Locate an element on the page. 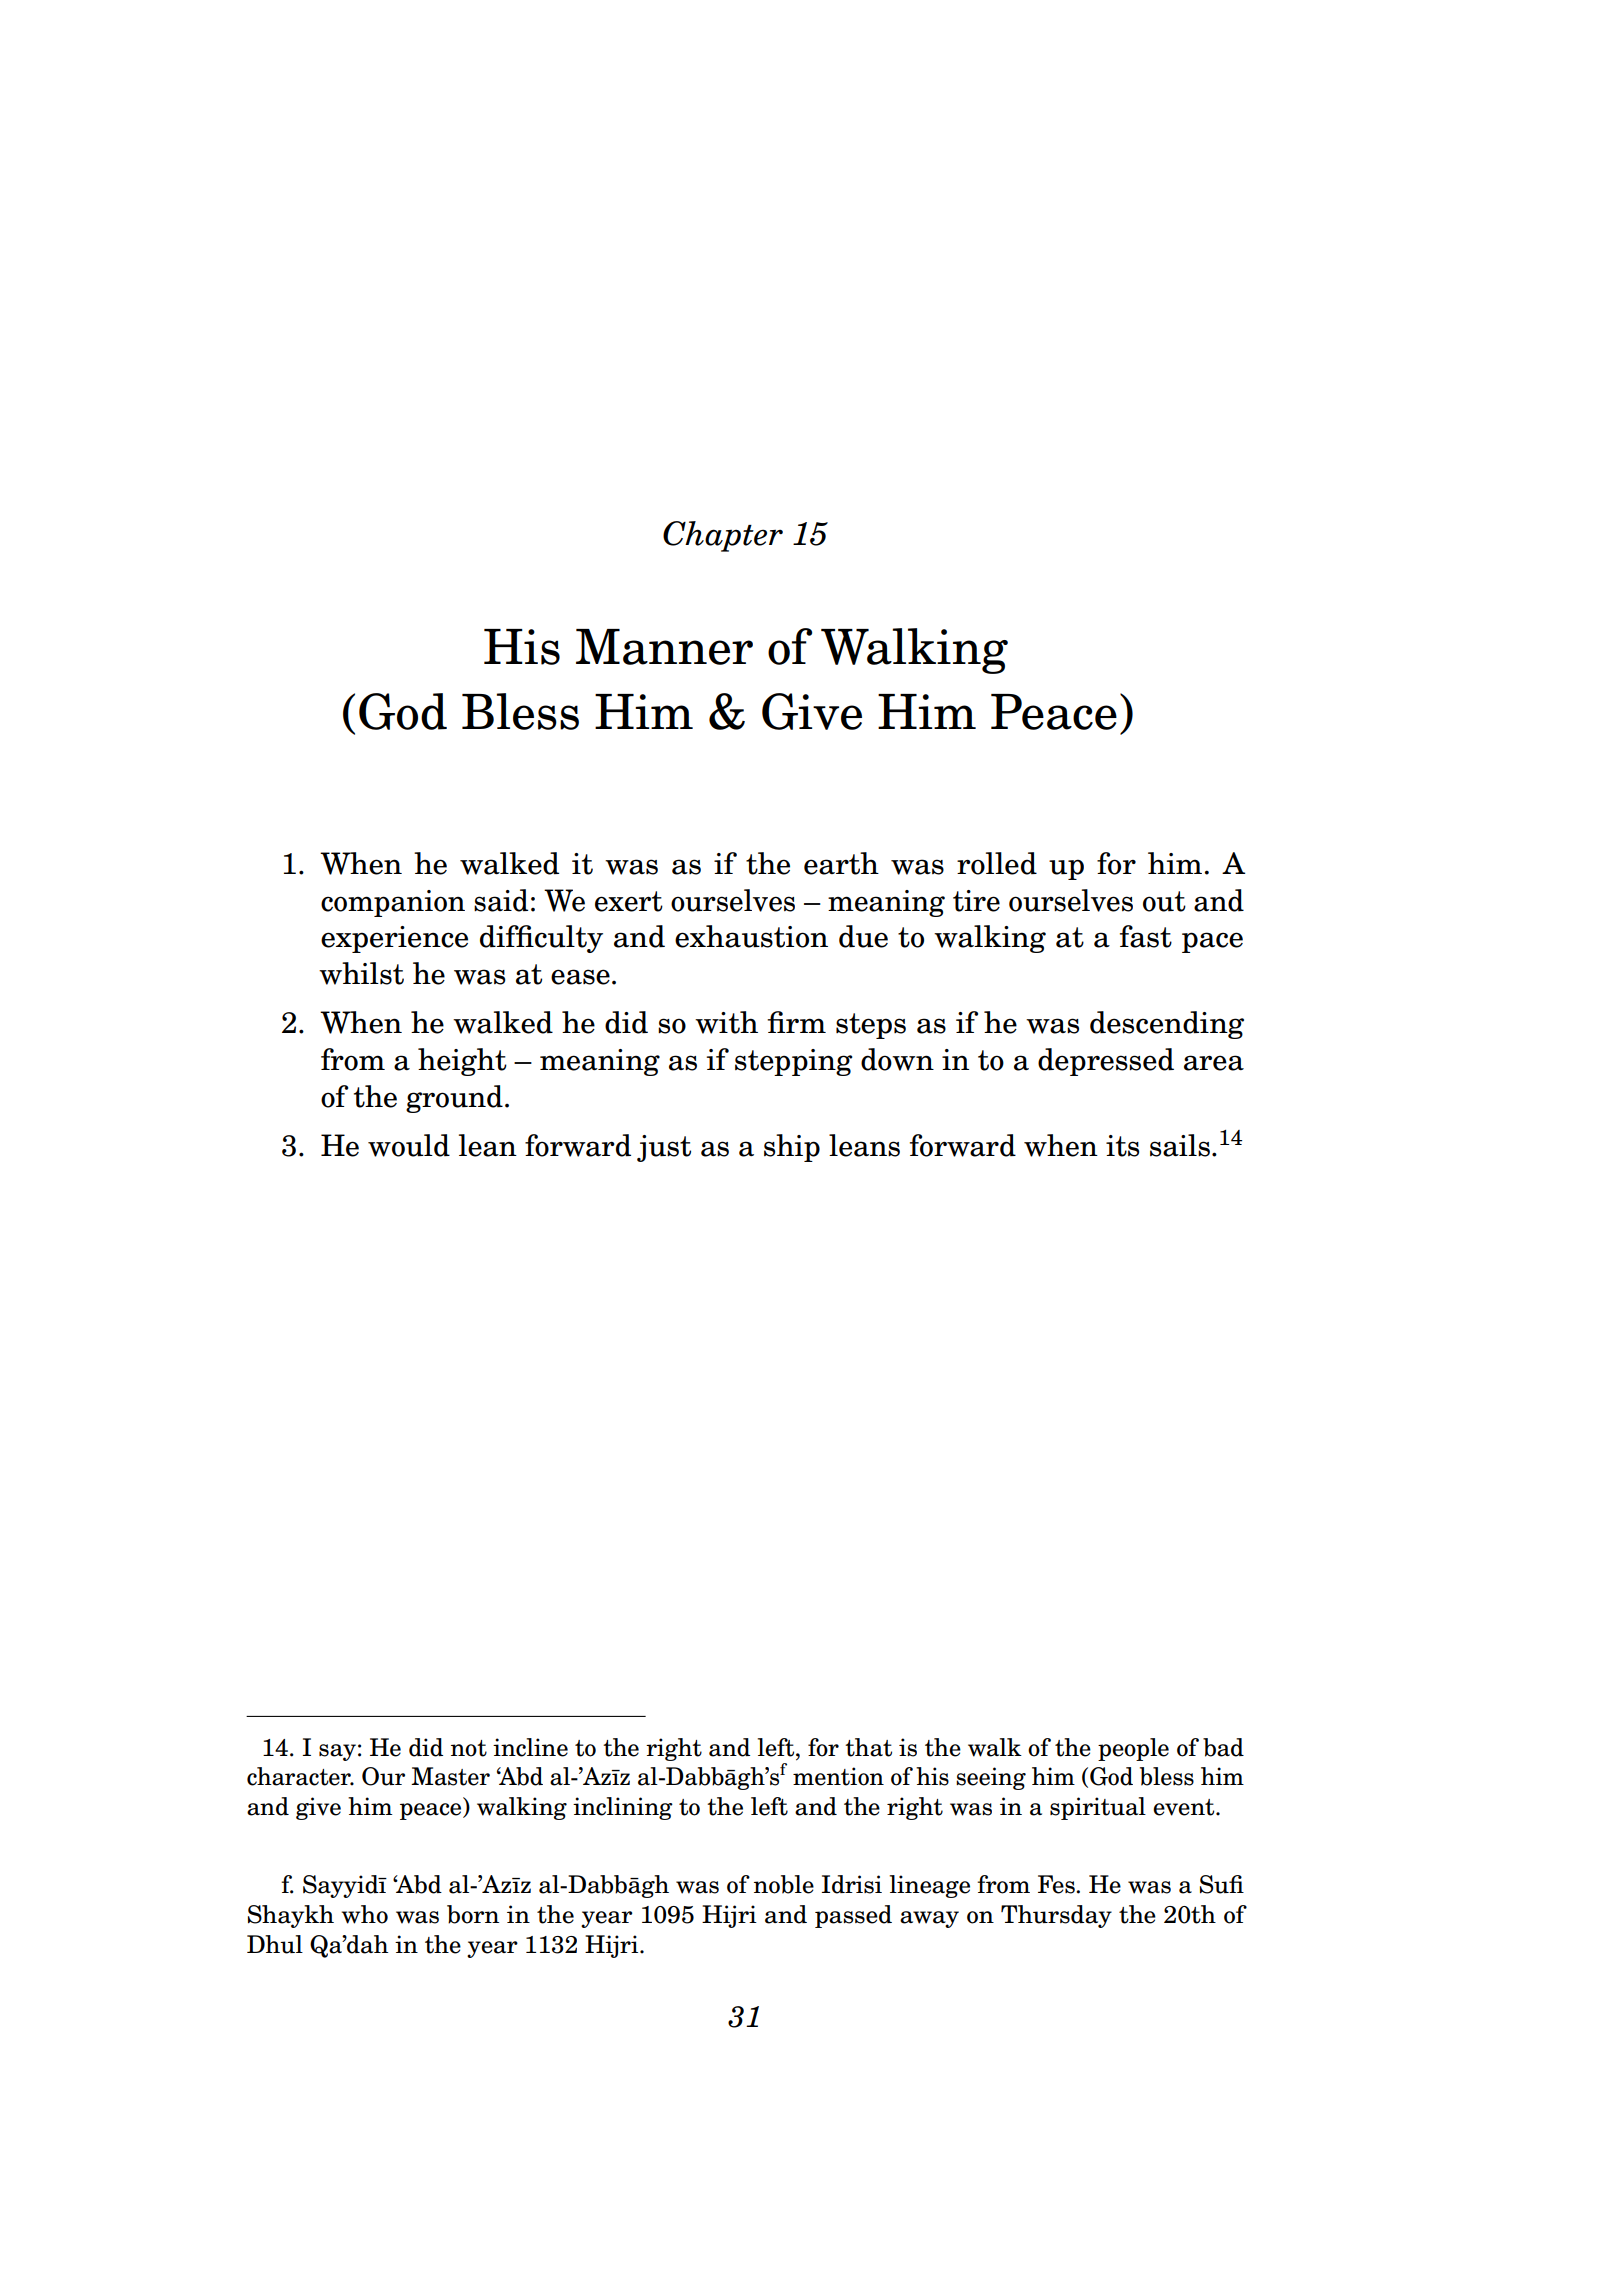  who is located at coordinates (364, 1914).
